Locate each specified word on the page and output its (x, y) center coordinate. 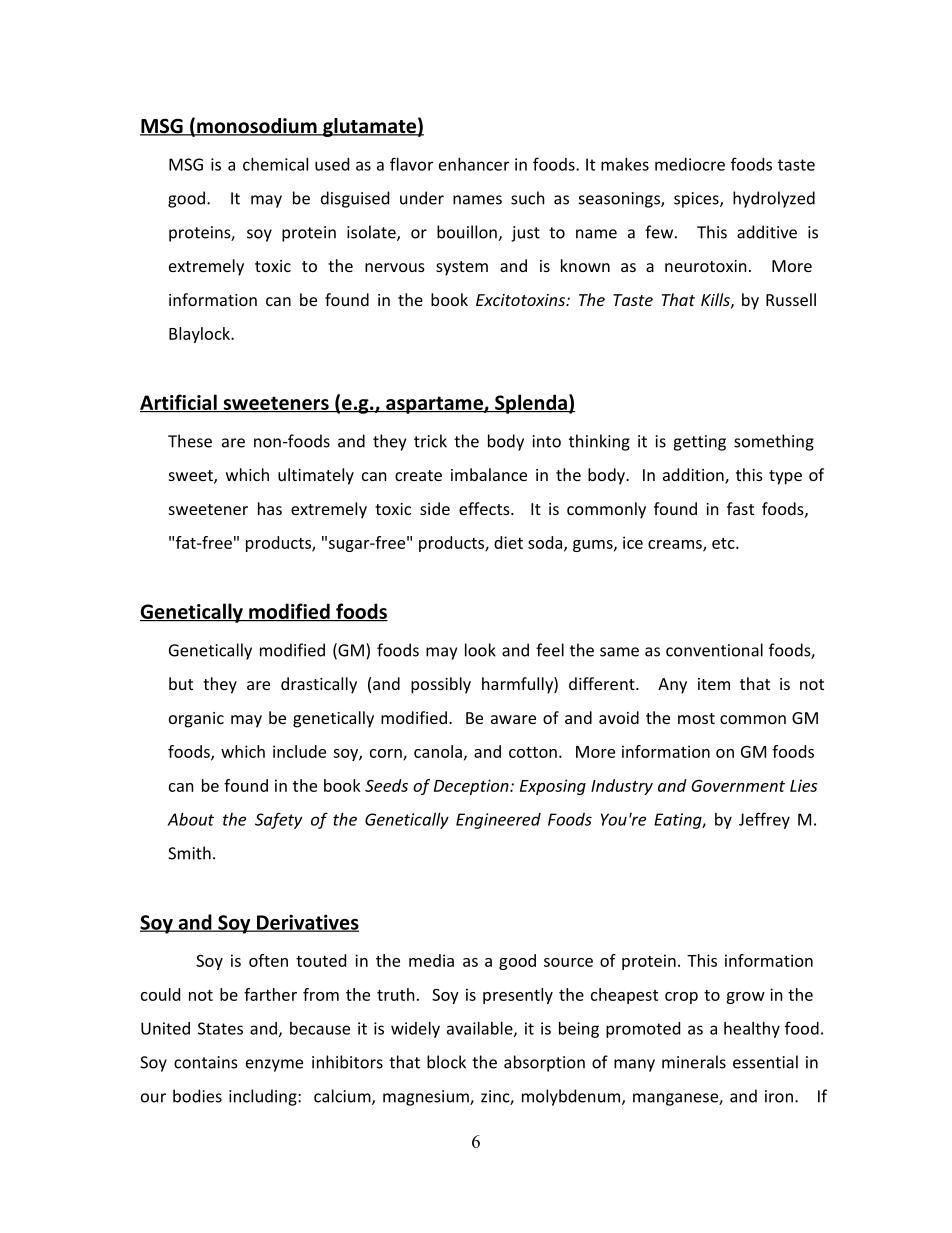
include (299, 751)
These (190, 441)
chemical (275, 164)
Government (738, 786)
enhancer (474, 164)
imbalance (489, 474)
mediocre (690, 164)
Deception (472, 787)
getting (699, 443)
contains (206, 1062)
